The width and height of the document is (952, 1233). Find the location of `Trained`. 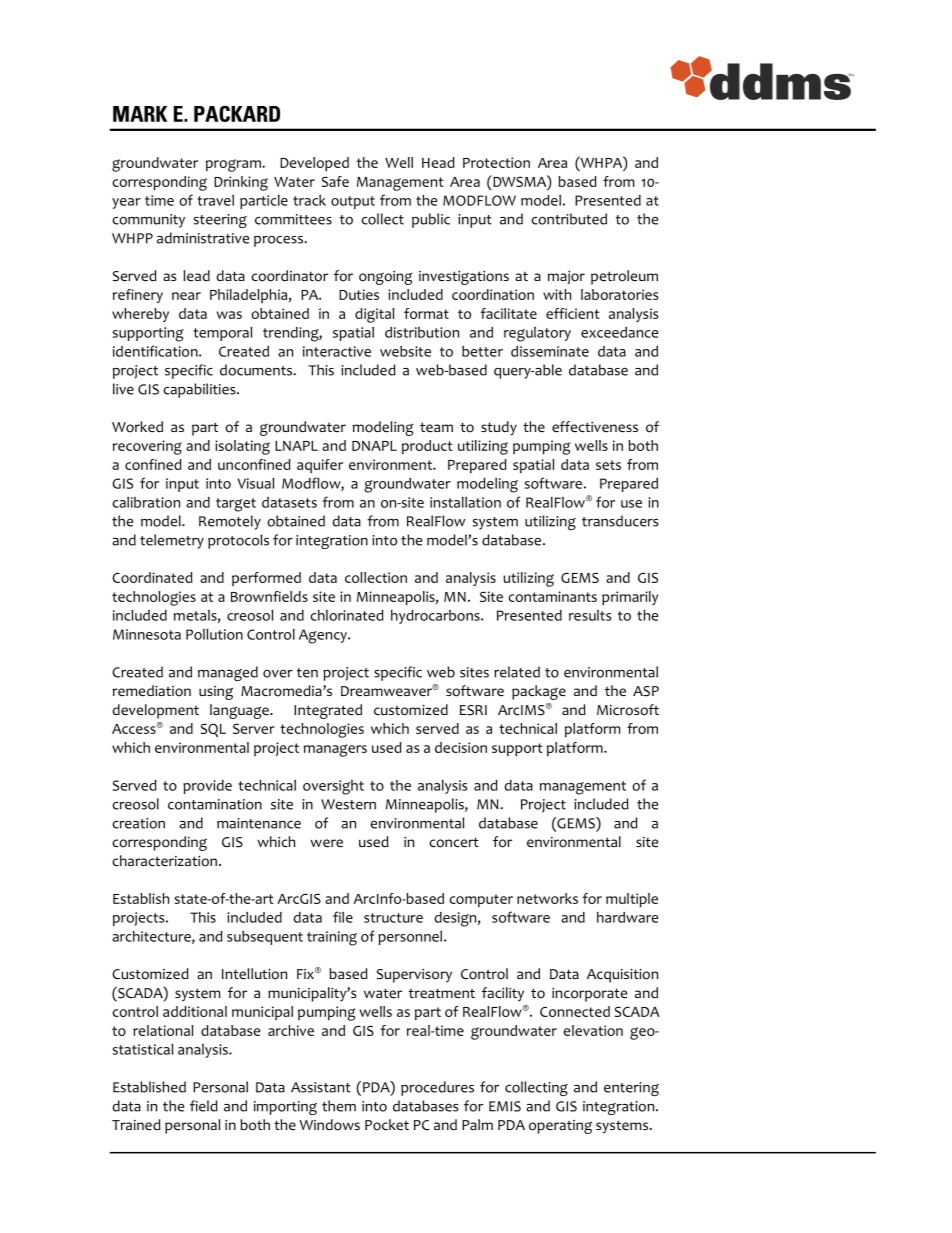

Trained is located at coordinates (136, 1124).
